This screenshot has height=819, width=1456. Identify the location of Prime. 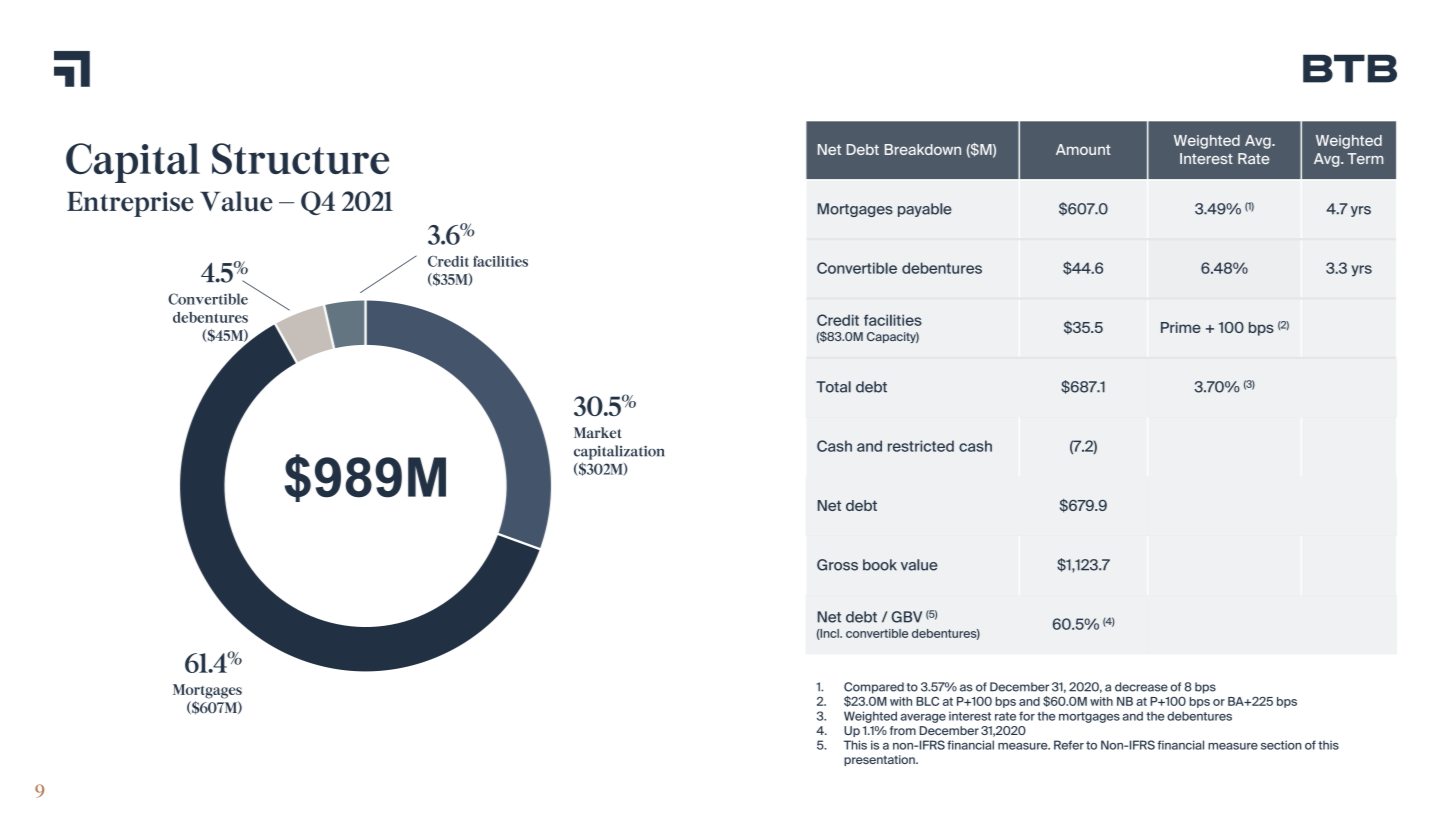
(1181, 327).
